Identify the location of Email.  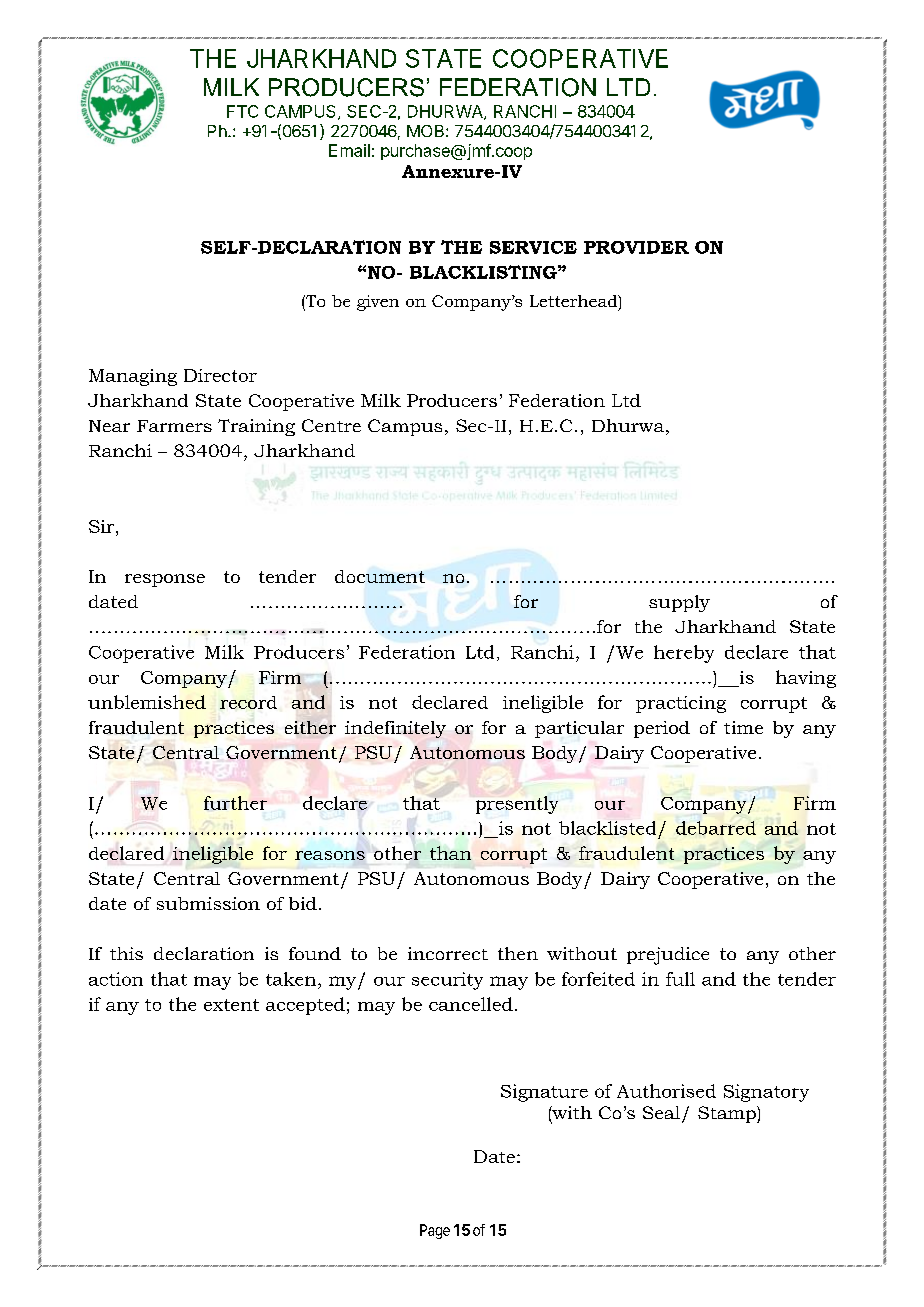
(349, 150).
